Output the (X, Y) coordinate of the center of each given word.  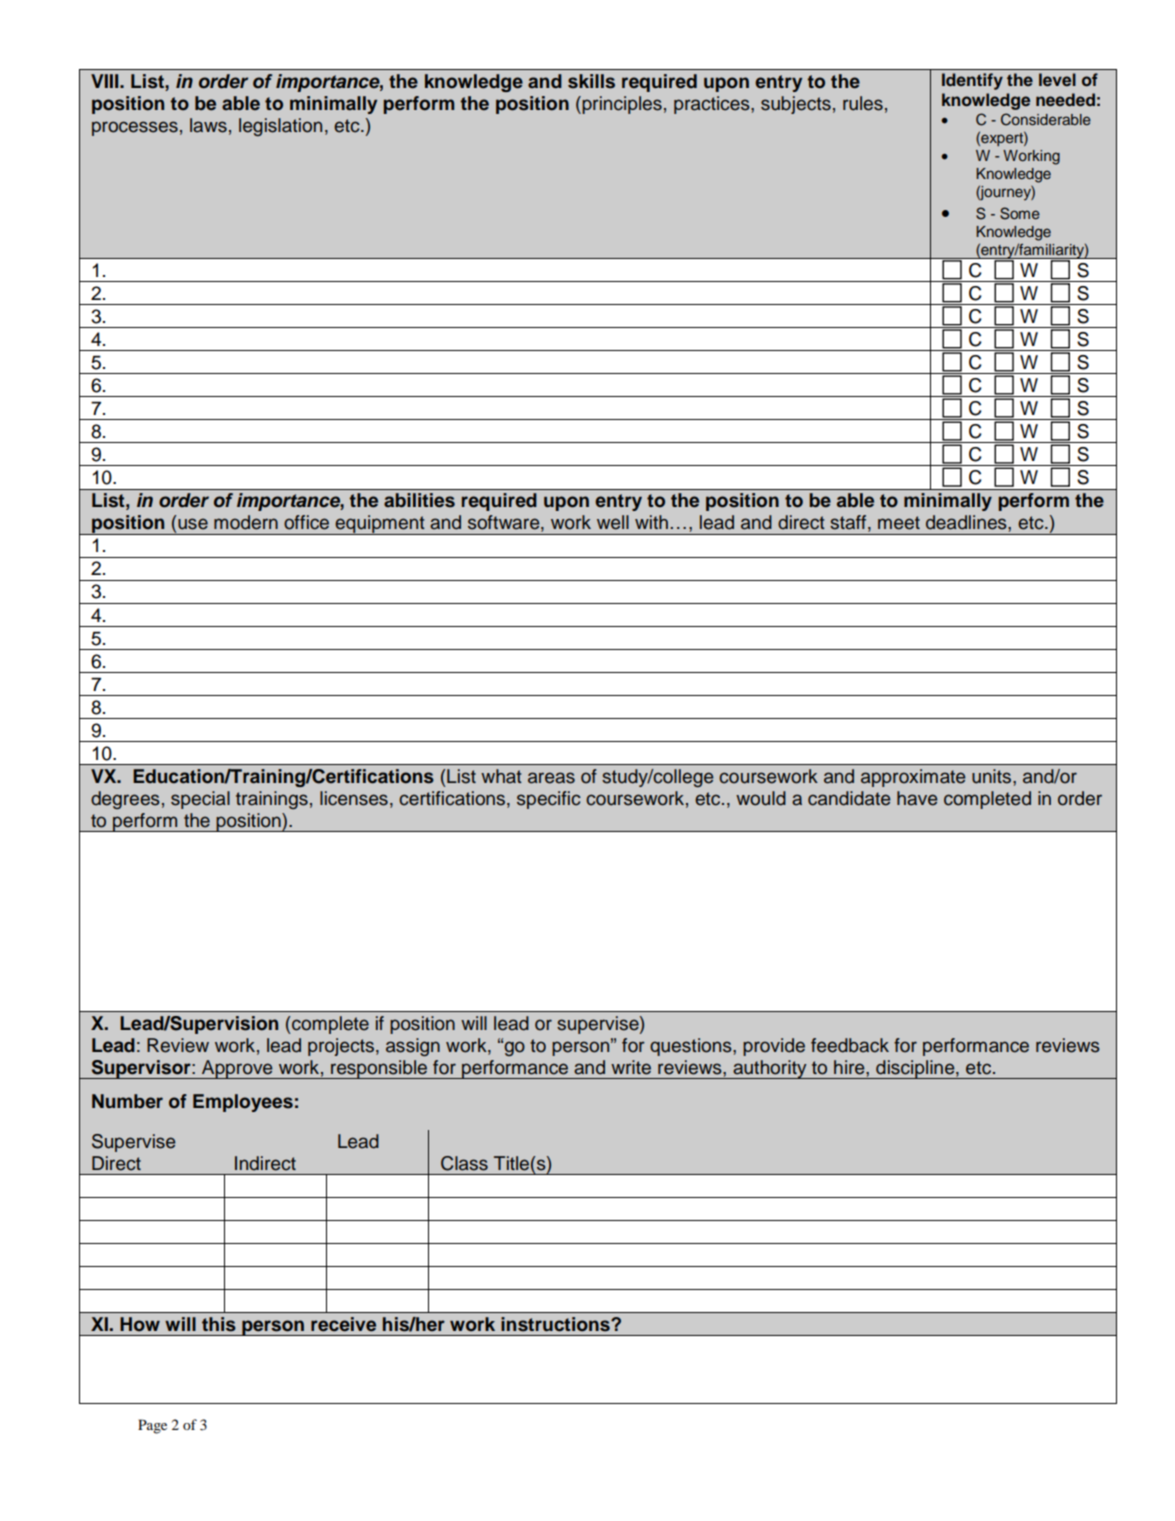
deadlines (967, 522)
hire (850, 1067)
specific (549, 800)
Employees (243, 1103)
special (200, 800)
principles (621, 105)
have (917, 798)
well (613, 522)
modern (246, 522)
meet (899, 523)
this (219, 1324)
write (631, 1067)
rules (863, 103)
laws (208, 125)
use (193, 524)
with (651, 522)
